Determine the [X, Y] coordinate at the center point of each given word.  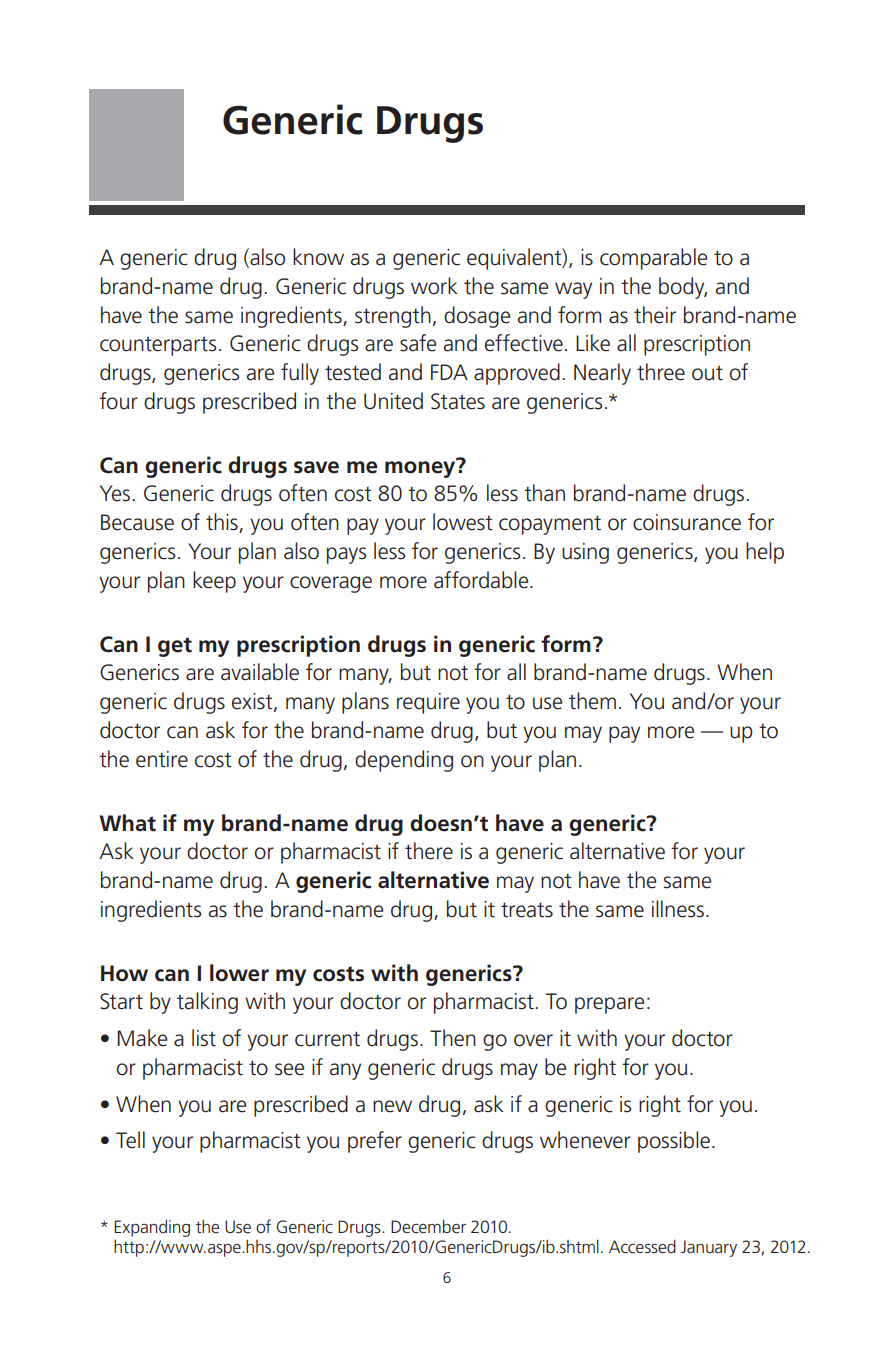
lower [239, 973]
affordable [482, 580]
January [709, 1248]
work [434, 286]
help [765, 553]
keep [214, 582]
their [655, 315]
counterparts [158, 346]
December [428, 1226]
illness [678, 909]
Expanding [152, 1228]
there [429, 851]
